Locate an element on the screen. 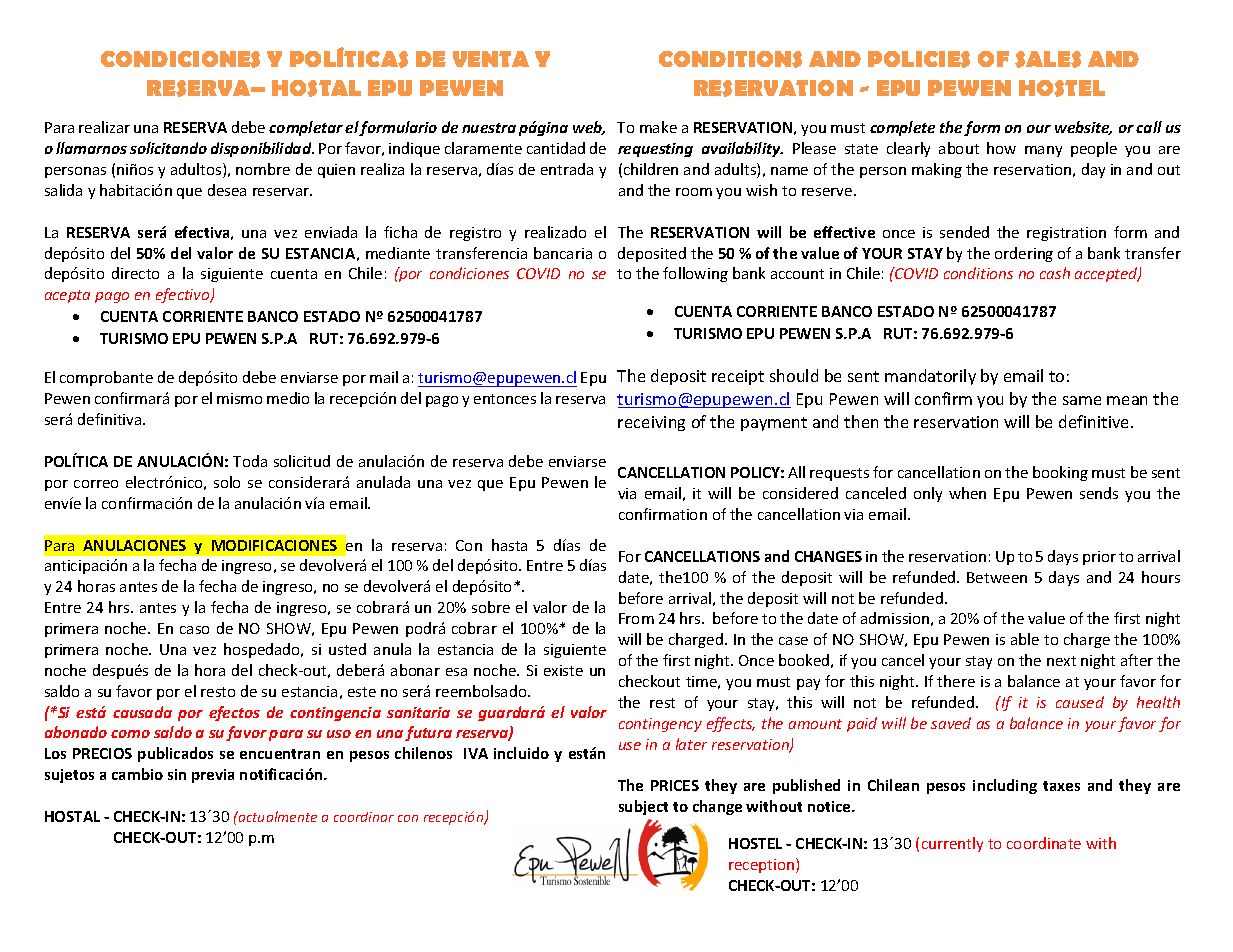  Toda is located at coordinates (250, 461).
